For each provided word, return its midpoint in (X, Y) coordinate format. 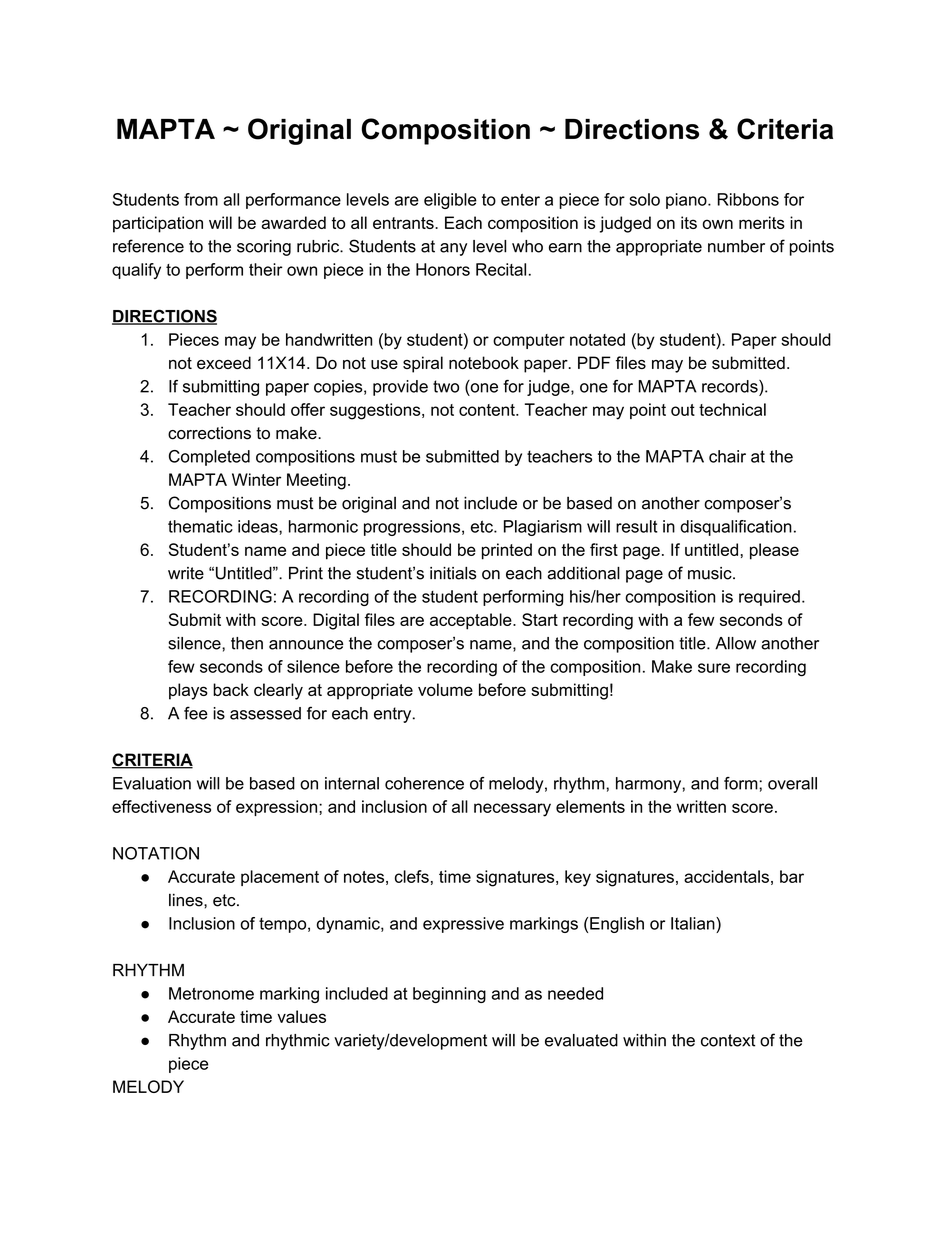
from (201, 199)
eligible (450, 201)
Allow (735, 643)
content (488, 410)
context (728, 1040)
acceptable (472, 621)
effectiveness (161, 806)
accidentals (726, 876)
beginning (449, 995)
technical (732, 409)
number (736, 246)
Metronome (211, 993)
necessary (512, 810)
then (247, 643)
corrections (209, 433)
